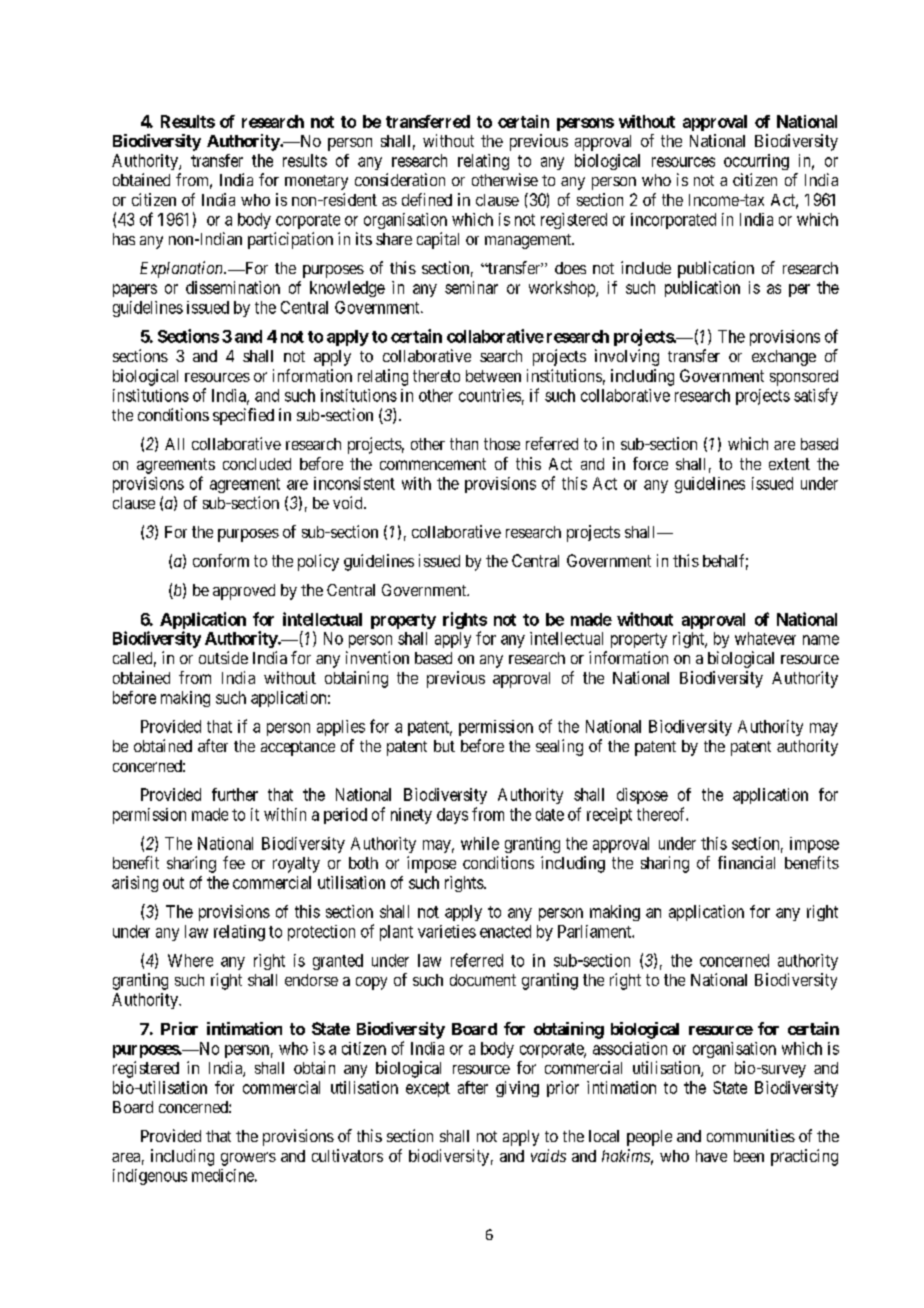 The width and height of the document is (924, 1308). Describe the element at coordinates (223, 657) in the document. I see `outside` at that location.
